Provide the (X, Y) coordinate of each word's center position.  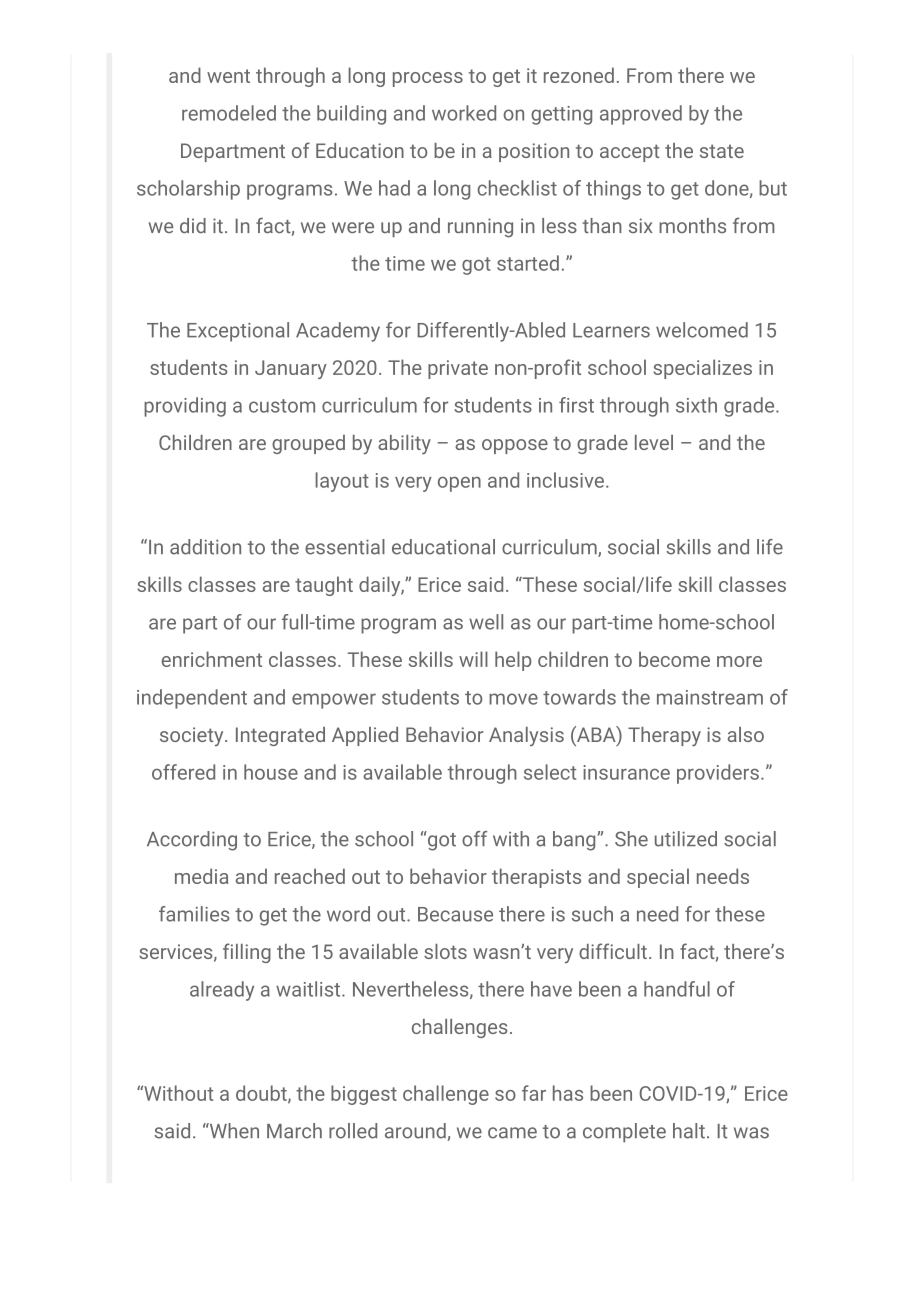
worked (464, 113)
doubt (262, 1094)
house (271, 772)
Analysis (526, 736)
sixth (696, 405)
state (722, 151)
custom (282, 406)
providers (718, 774)
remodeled (229, 113)
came (512, 1133)
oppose (515, 446)
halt (689, 1131)
